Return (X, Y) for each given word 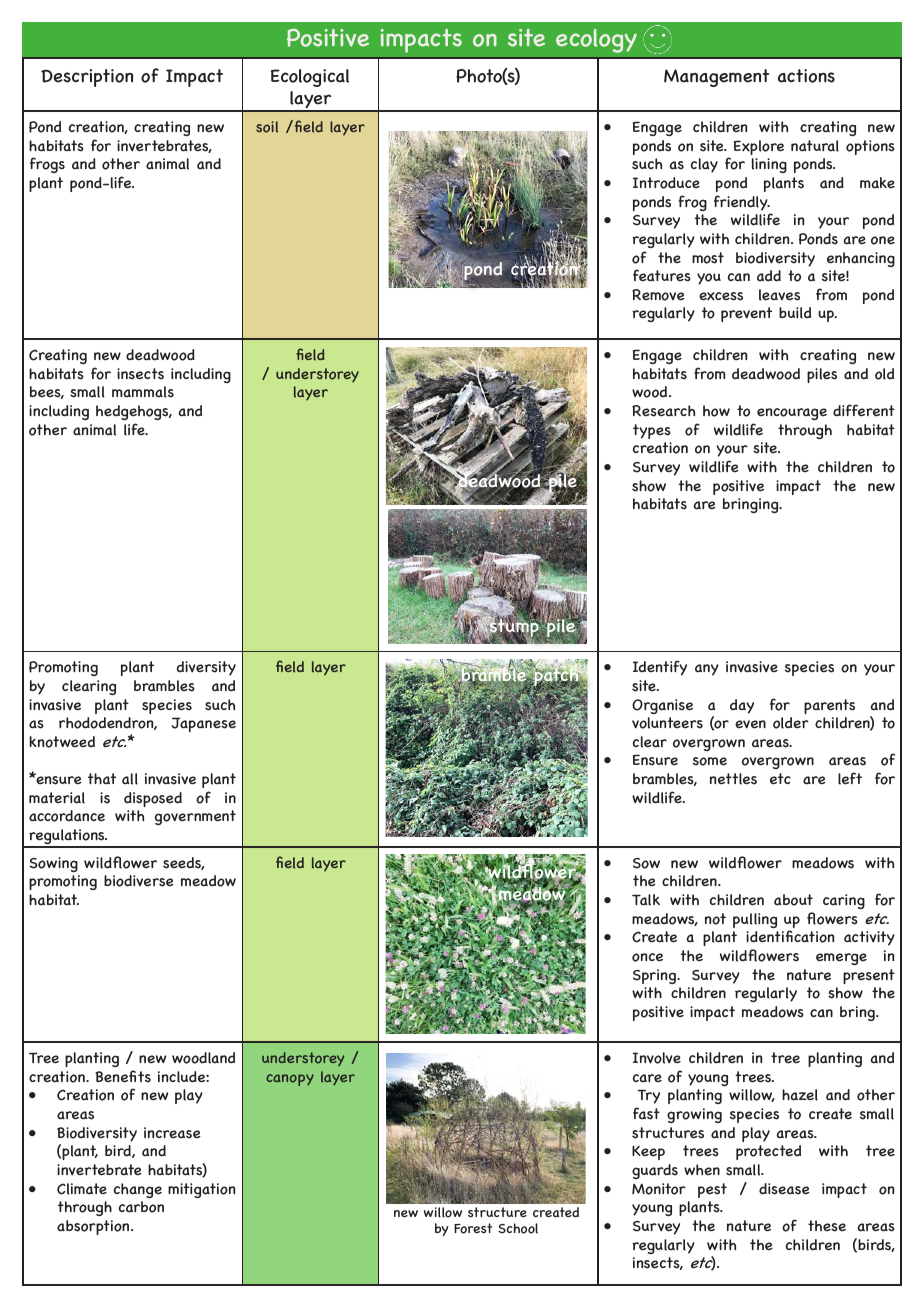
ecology (596, 41)
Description (87, 78)
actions (806, 76)
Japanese (203, 724)
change (138, 1190)
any (707, 670)
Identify (660, 668)
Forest (473, 1228)
